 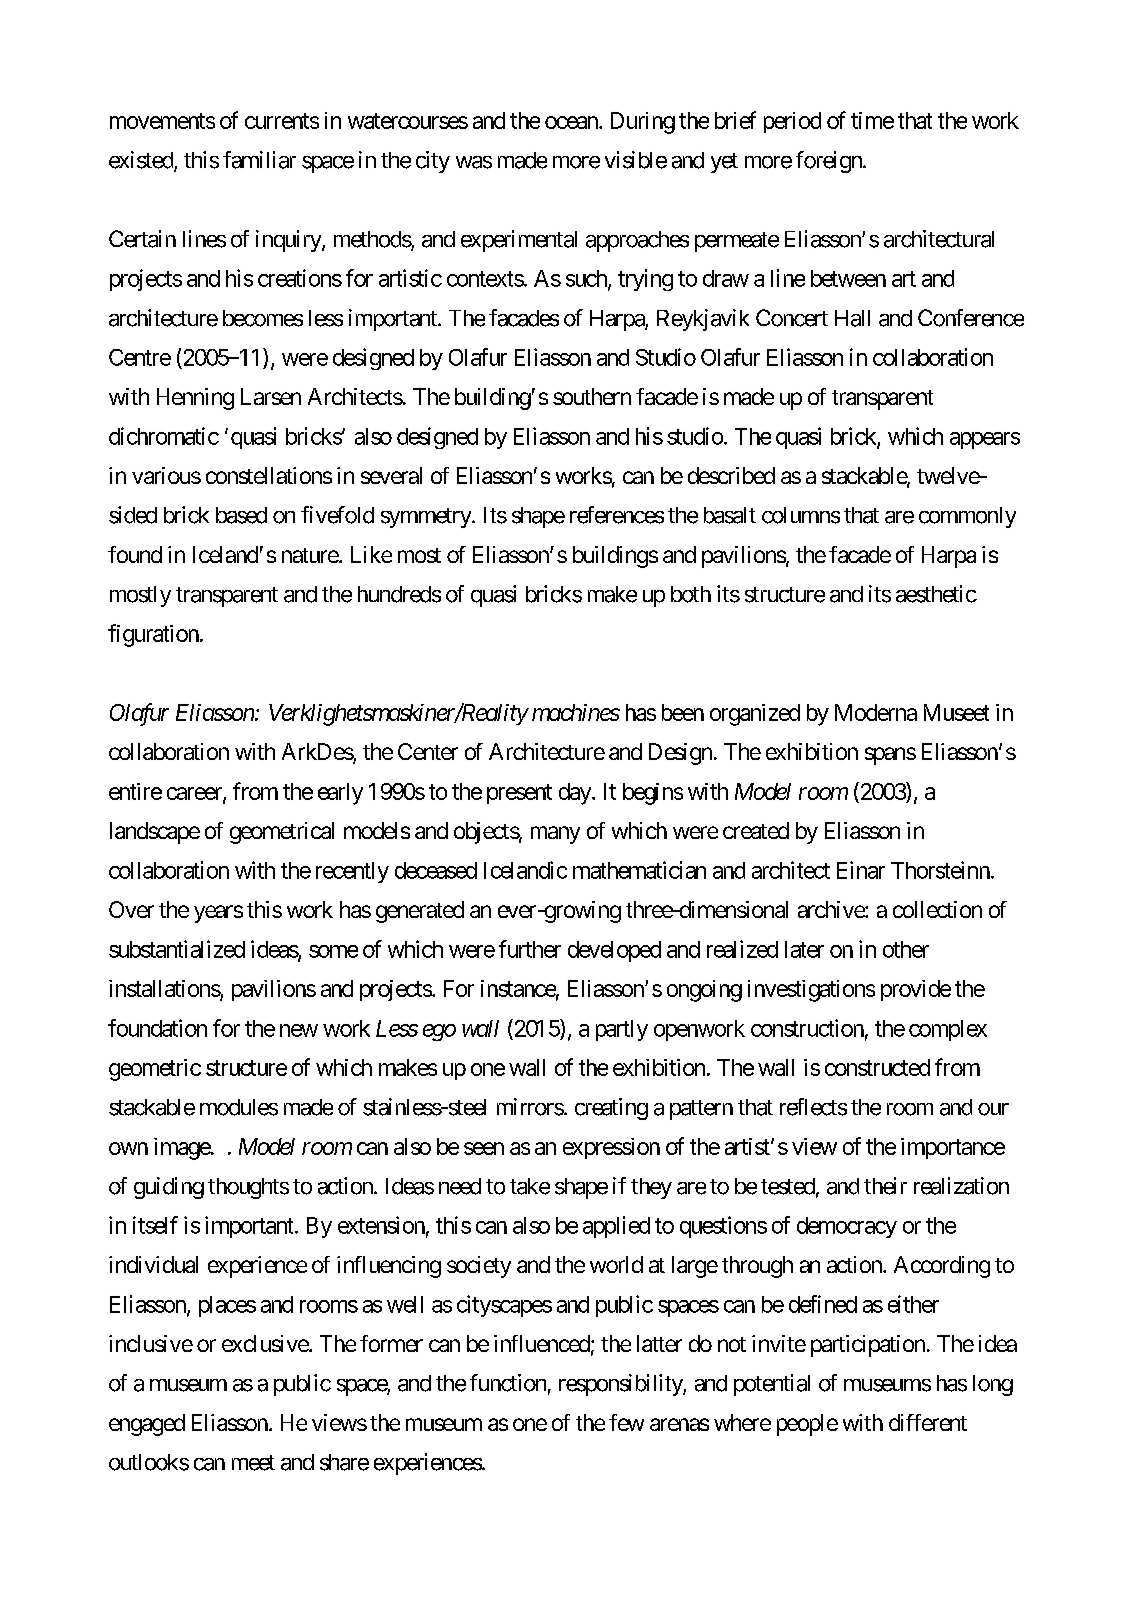 What do you see at coordinates (572, 122) in the screenshot?
I see `ocean` at bounding box center [572, 122].
